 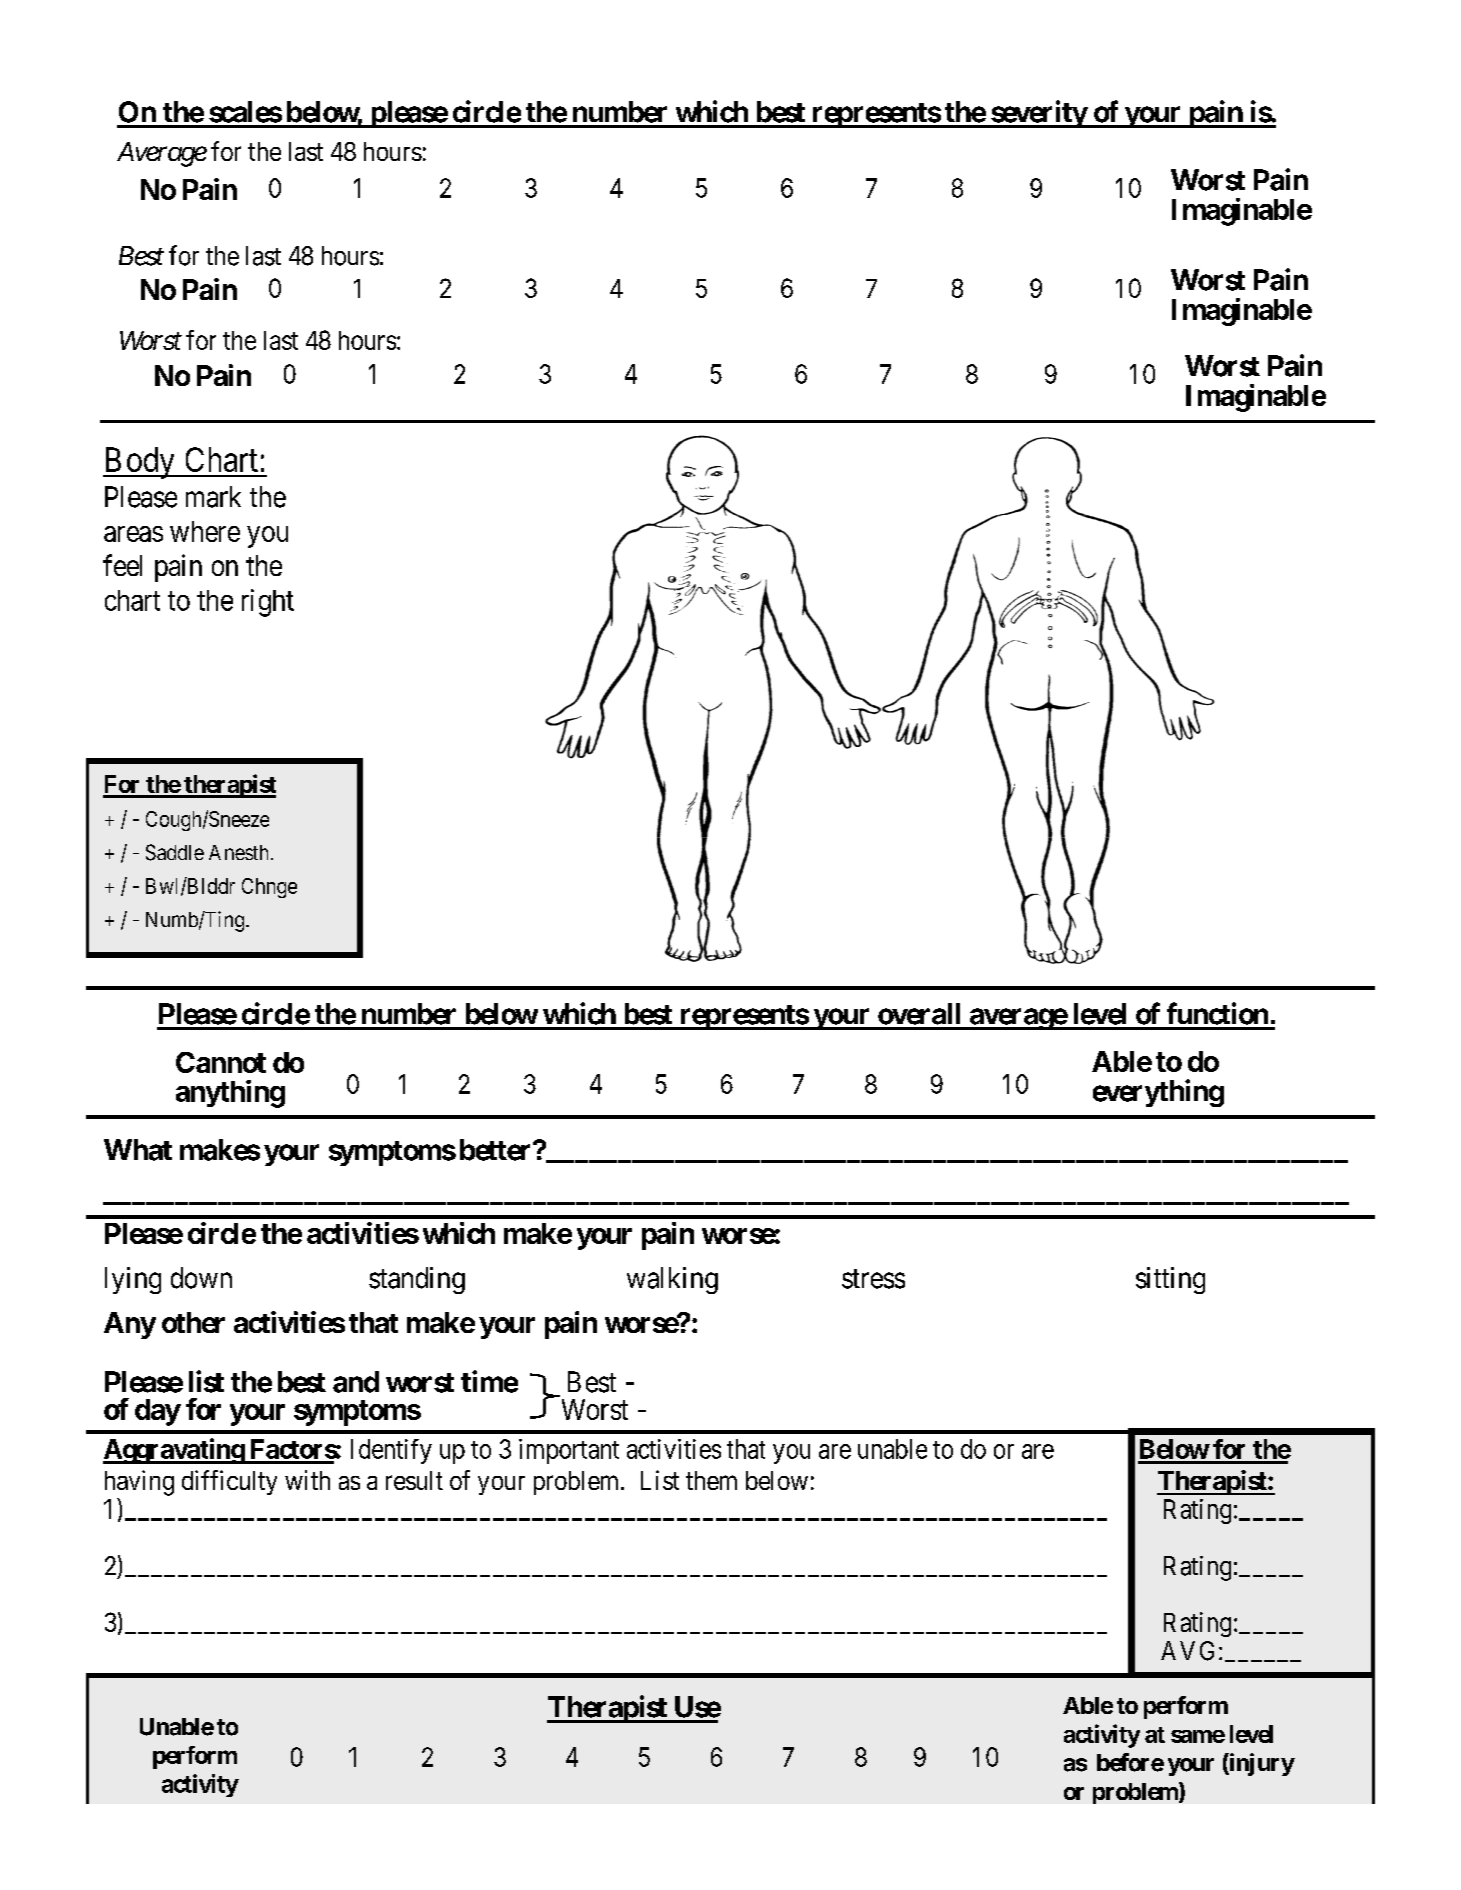 I want to click on difficulty, so click(x=229, y=1482).
